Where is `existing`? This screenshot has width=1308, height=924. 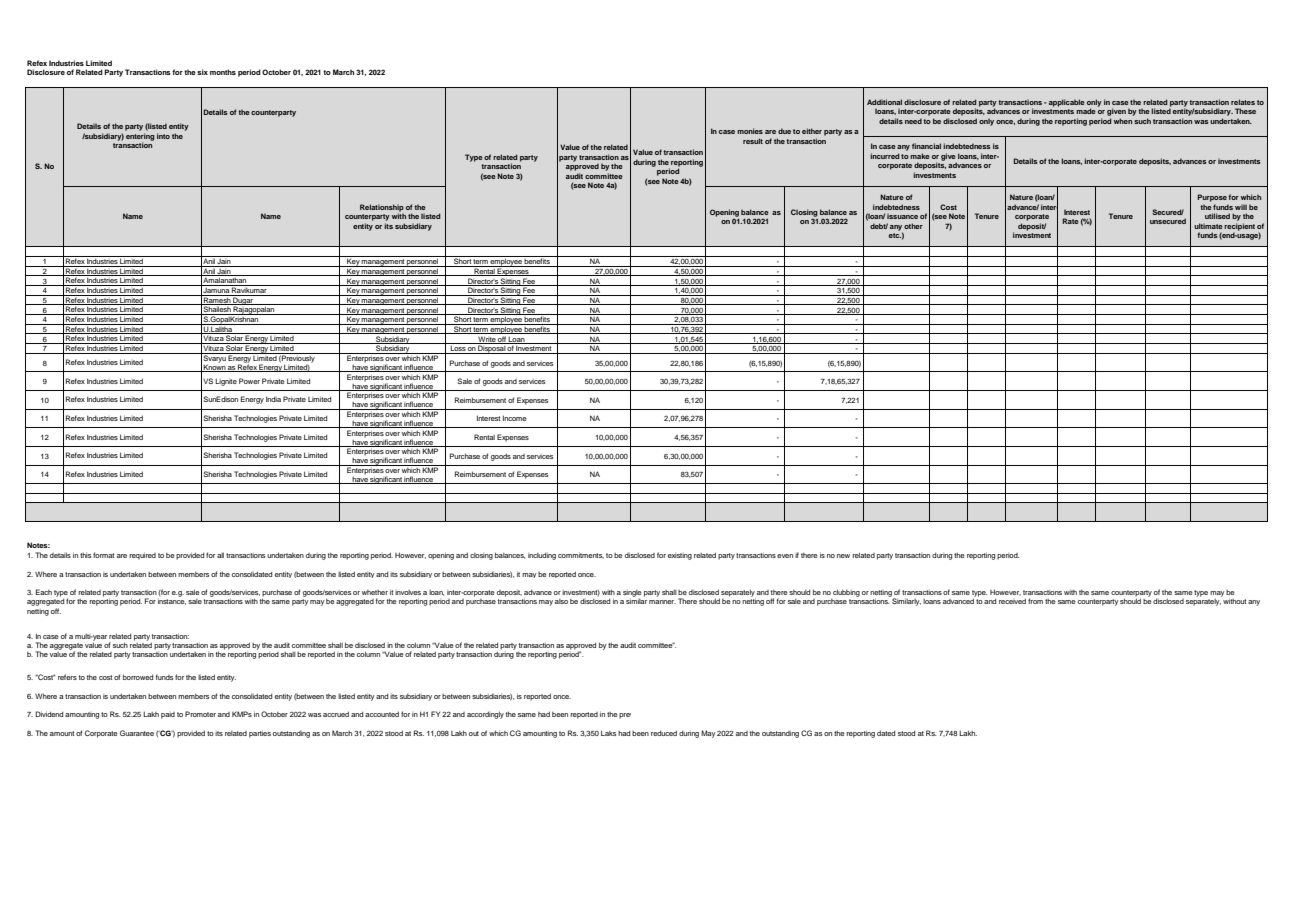
existing is located at coordinates (680, 556).
